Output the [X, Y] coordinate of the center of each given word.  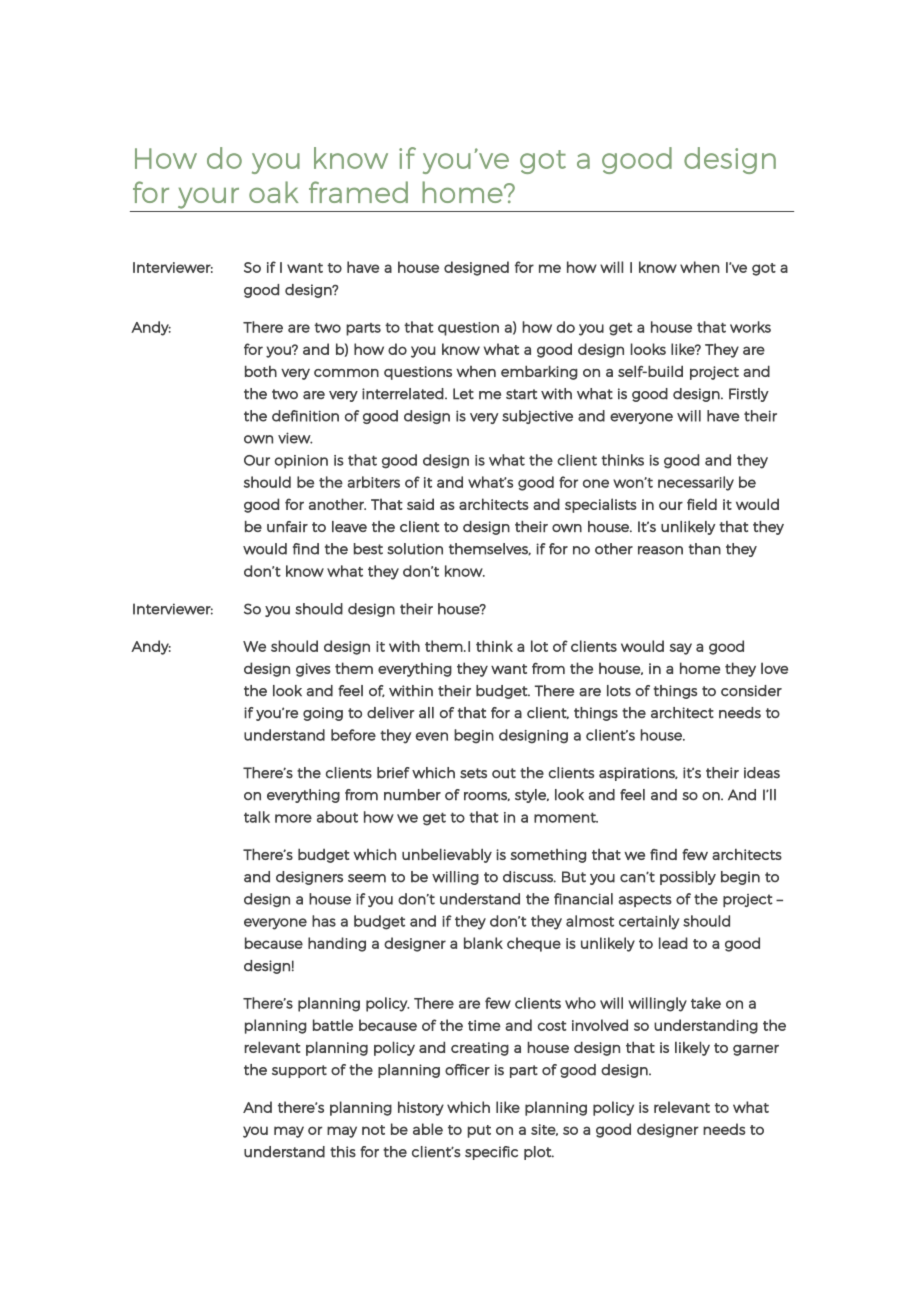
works [750, 327]
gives [313, 670]
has [324, 921]
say [681, 649]
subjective [537, 417]
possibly [688, 878]
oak [273, 192]
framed [358, 192]
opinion [301, 462]
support [299, 1071]
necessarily [696, 483]
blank [483, 943]
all [426, 713]
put [479, 1131]
